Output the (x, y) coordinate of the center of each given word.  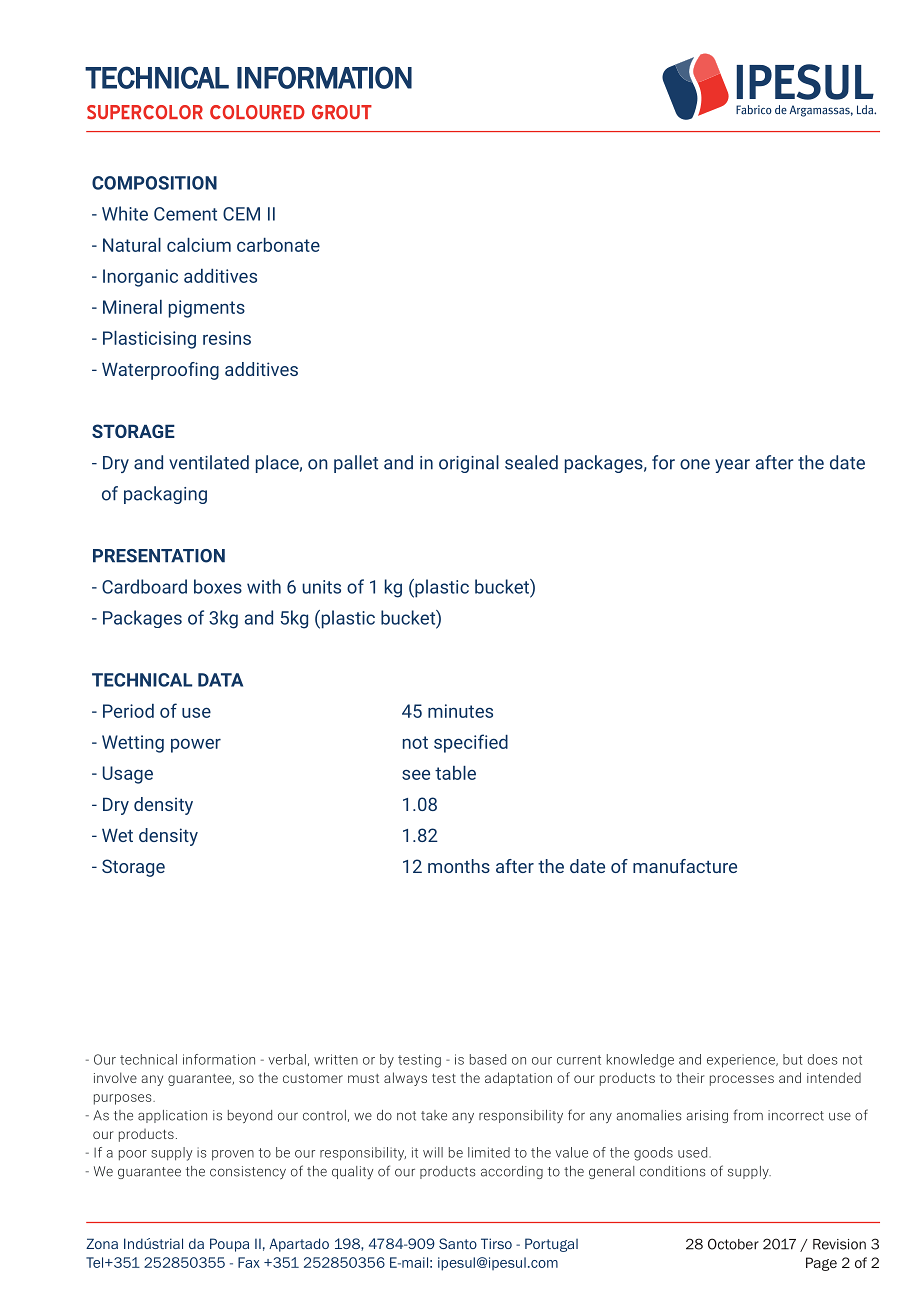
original (469, 464)
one (695, 464)
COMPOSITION (154, 183)
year (732, 466)
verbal (287, 1059)
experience (742, 1061)
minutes (460, 711)
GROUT (342, 112)
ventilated (209, 462)
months (459, 866)
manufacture (685, 866)
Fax (249, 1262)
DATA (220, 680)
